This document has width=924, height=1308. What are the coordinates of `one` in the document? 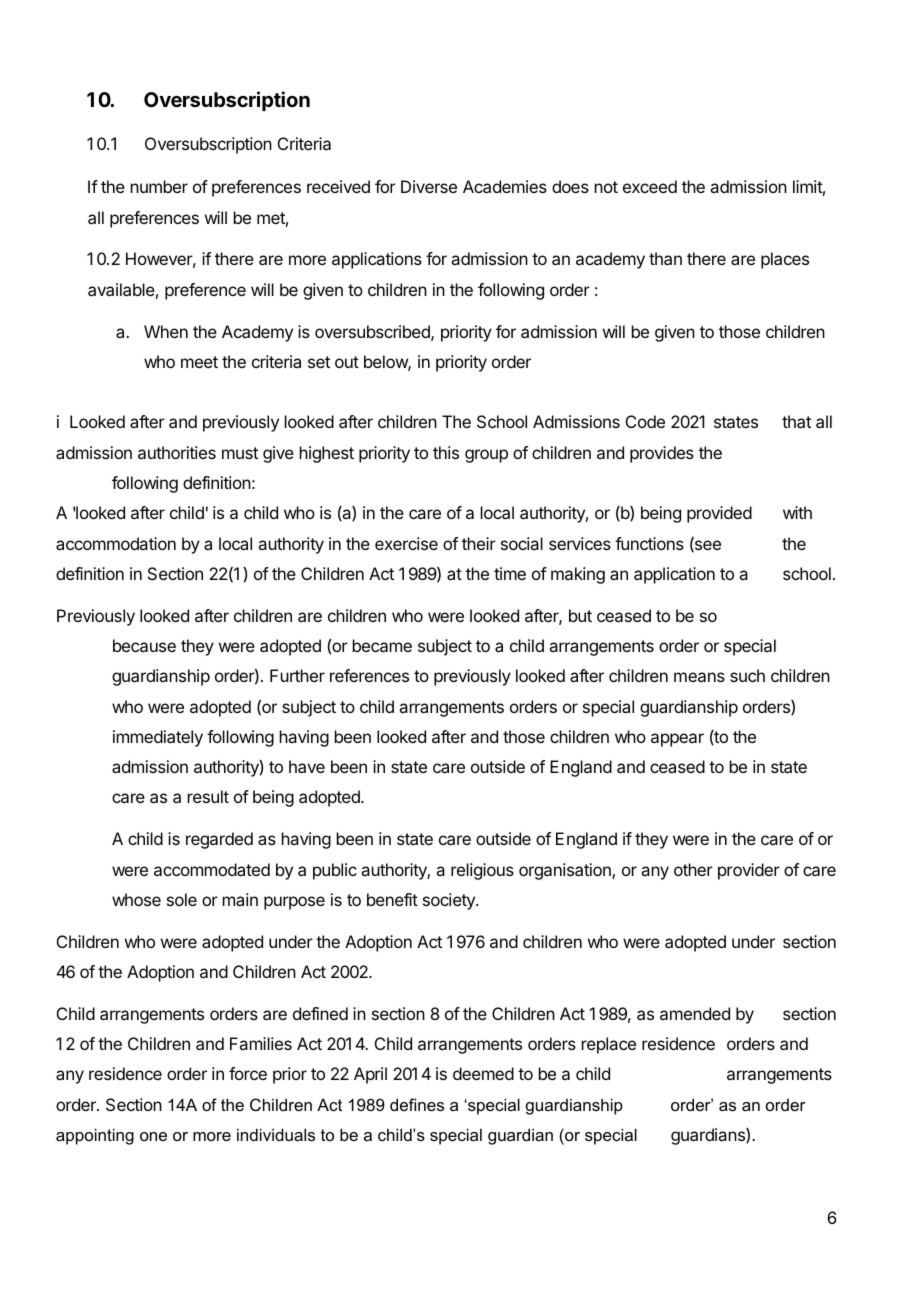 It's located at (153, 1136).
